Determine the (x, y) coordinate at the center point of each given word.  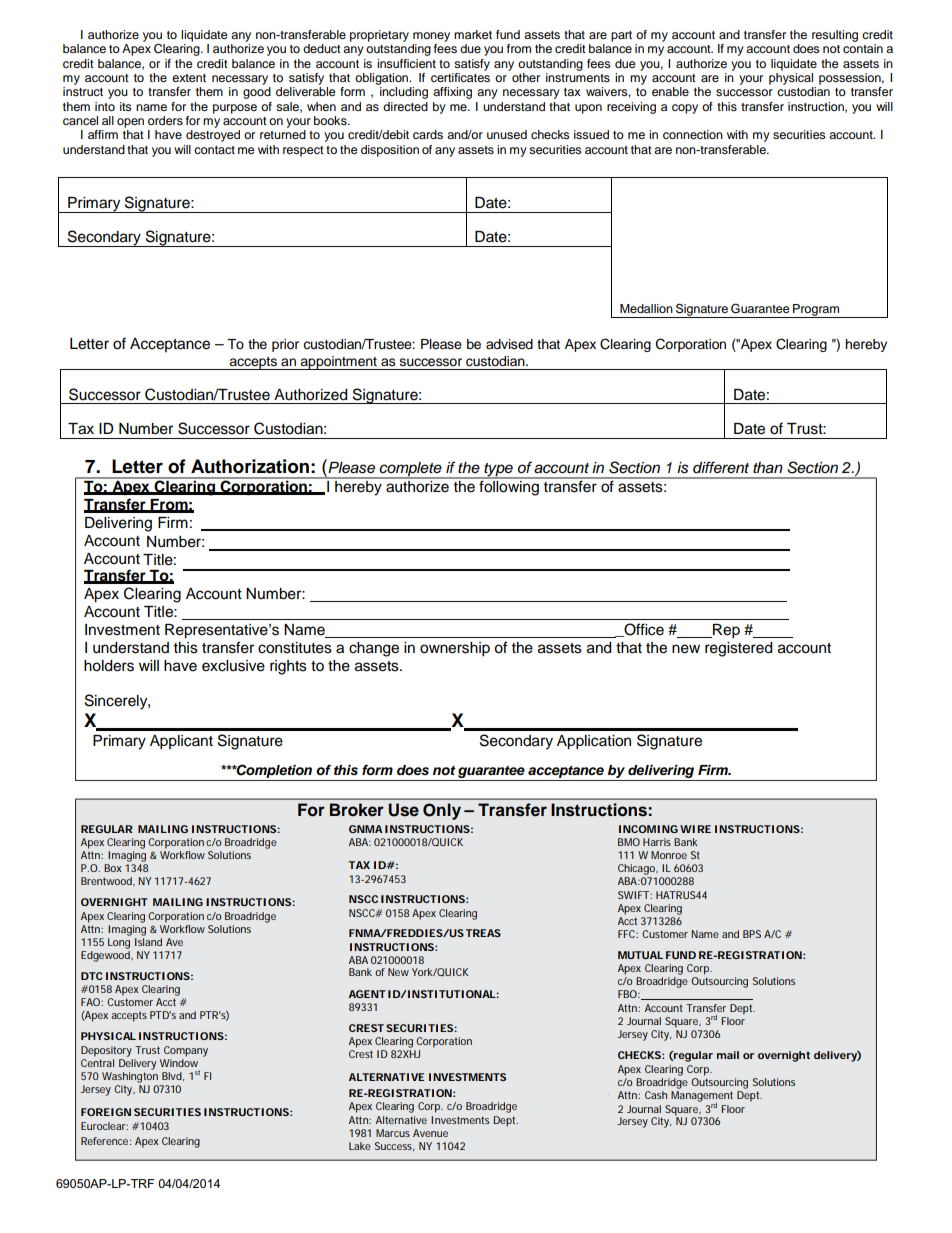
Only (442, 811)
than (768, 468)
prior (285, 345)
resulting (835, 36)
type (498, 471)
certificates (460, 76)
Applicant (181, 742)
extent (189, 78)
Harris (657, 842)
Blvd (172, 1076)
